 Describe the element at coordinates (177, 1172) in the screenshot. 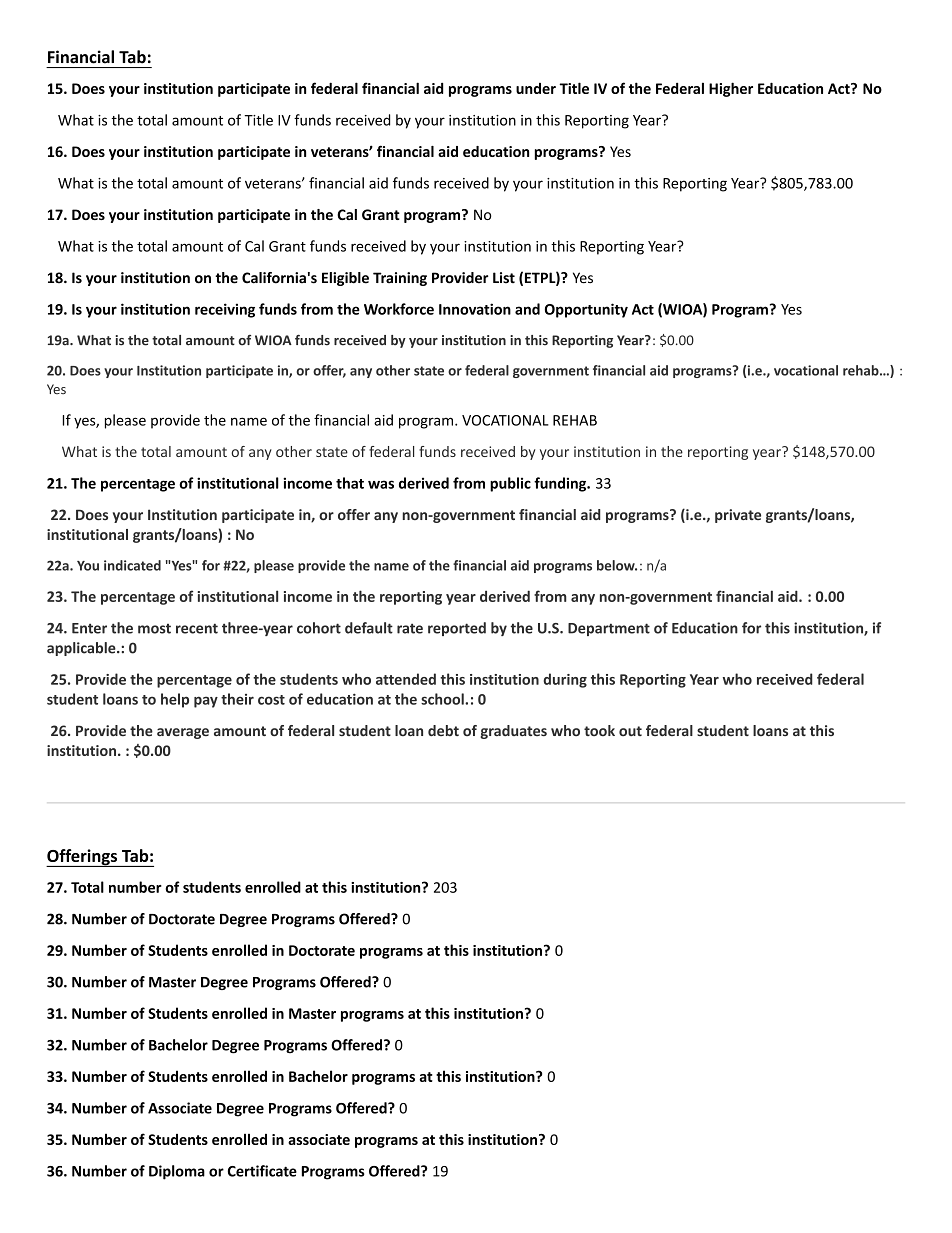

I see `Diploma` at that location.
